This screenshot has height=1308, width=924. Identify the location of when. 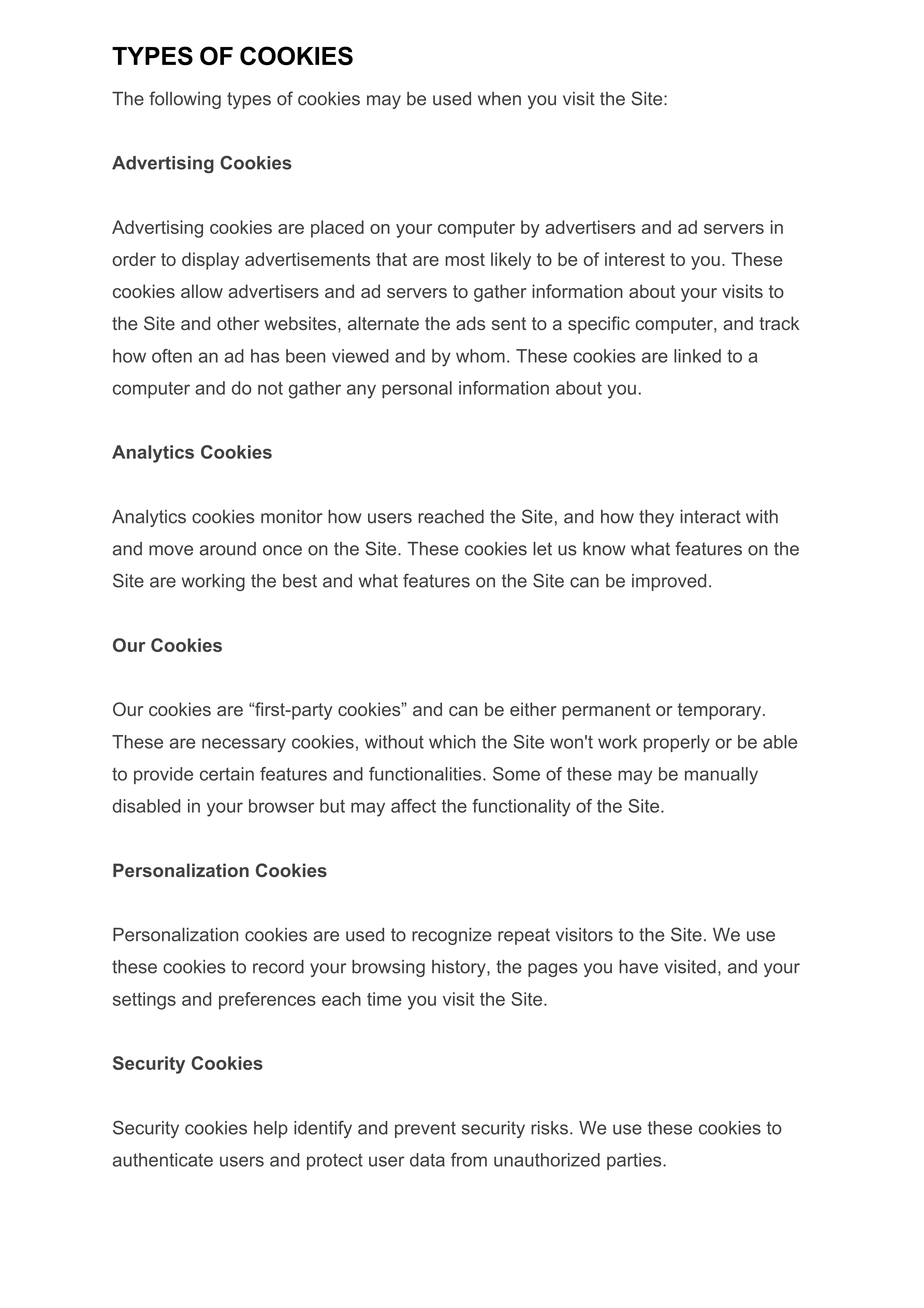
(499, 99).
